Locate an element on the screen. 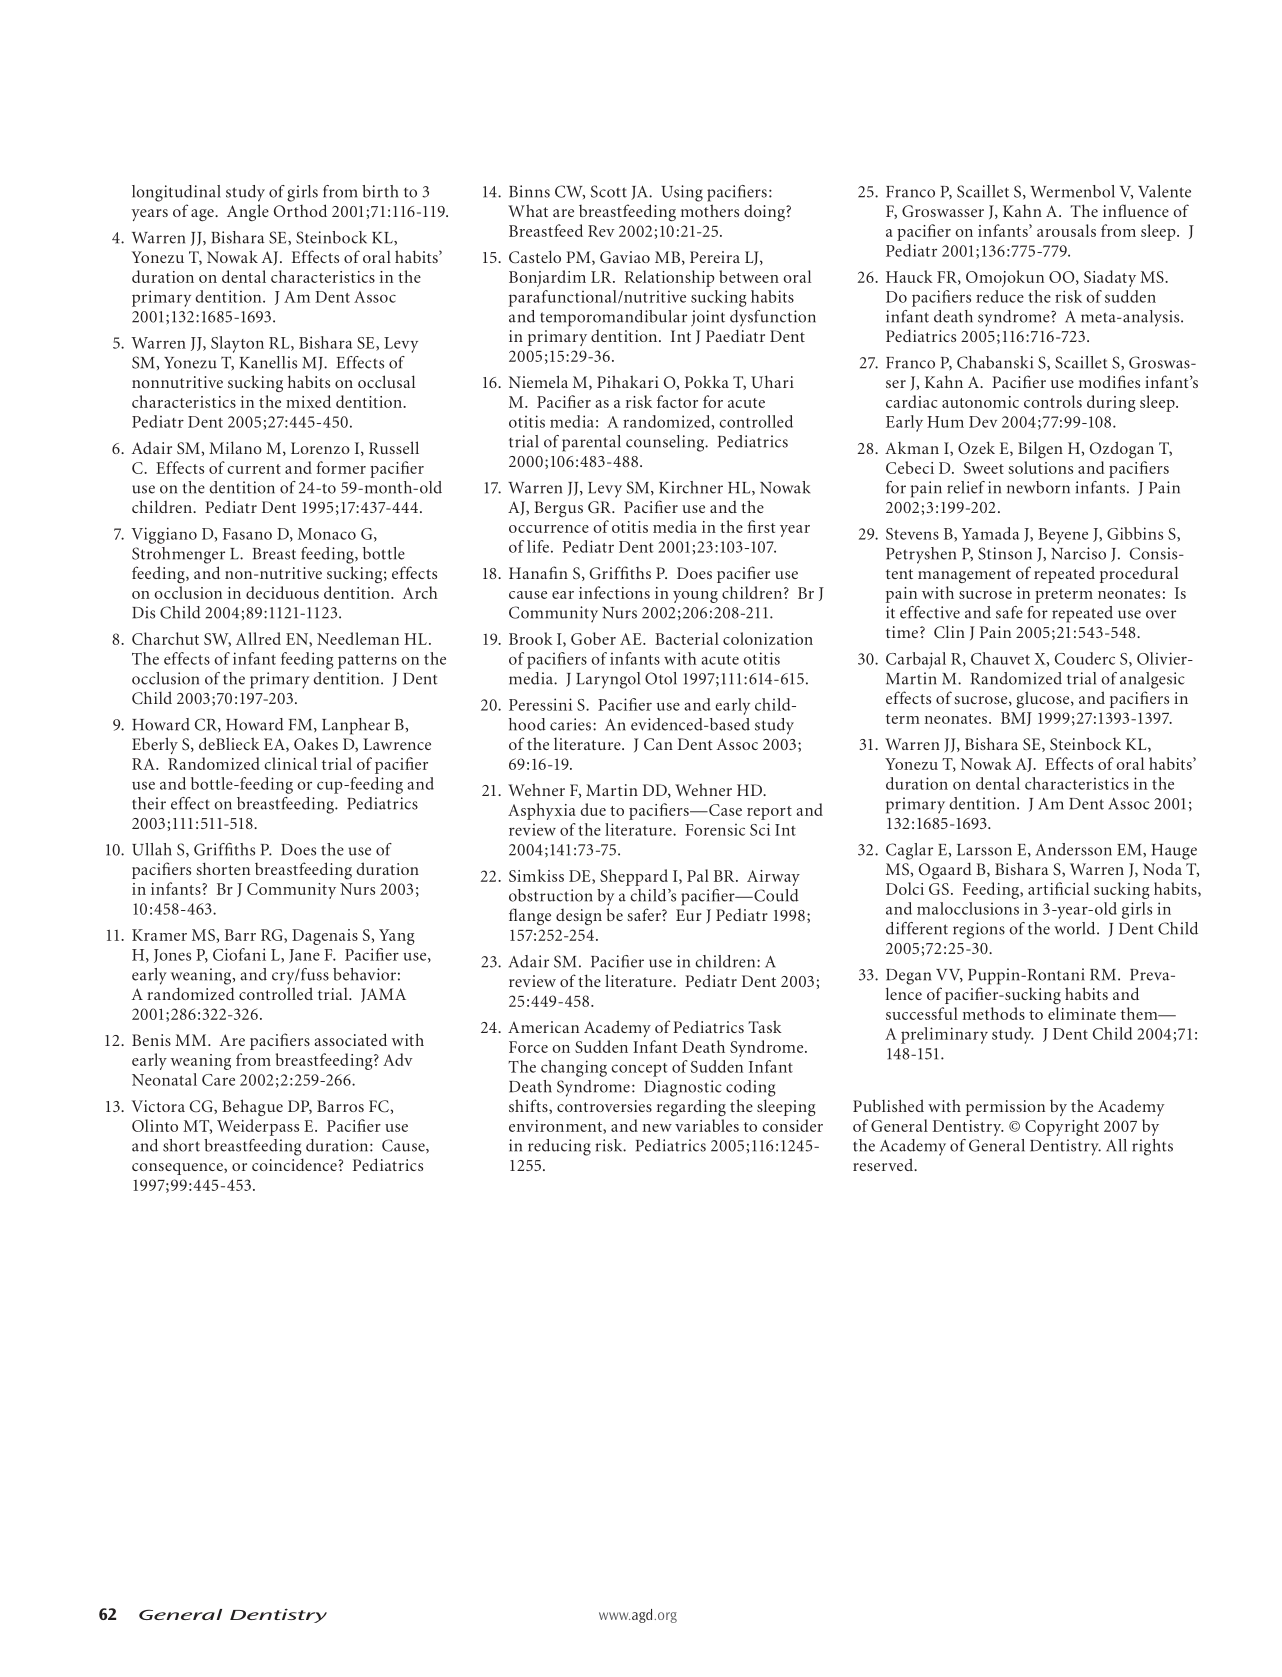 This screenshot has width=1282, height=1677. Eur is located at coordinates (689, 915).
